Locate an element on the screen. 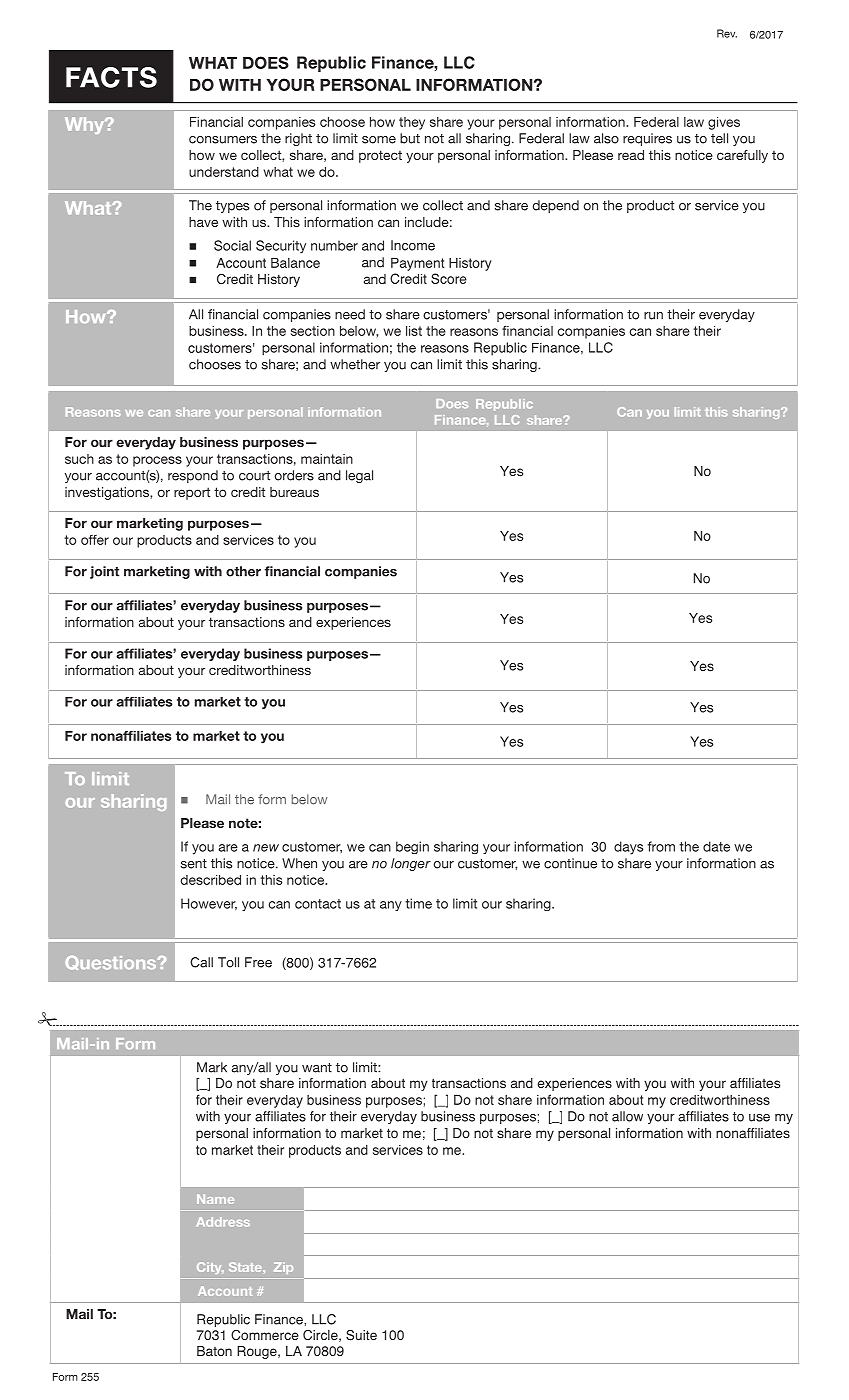 The width and height of the screenshot is (849, 1400). Rev is located at coordinates (727, 33).
